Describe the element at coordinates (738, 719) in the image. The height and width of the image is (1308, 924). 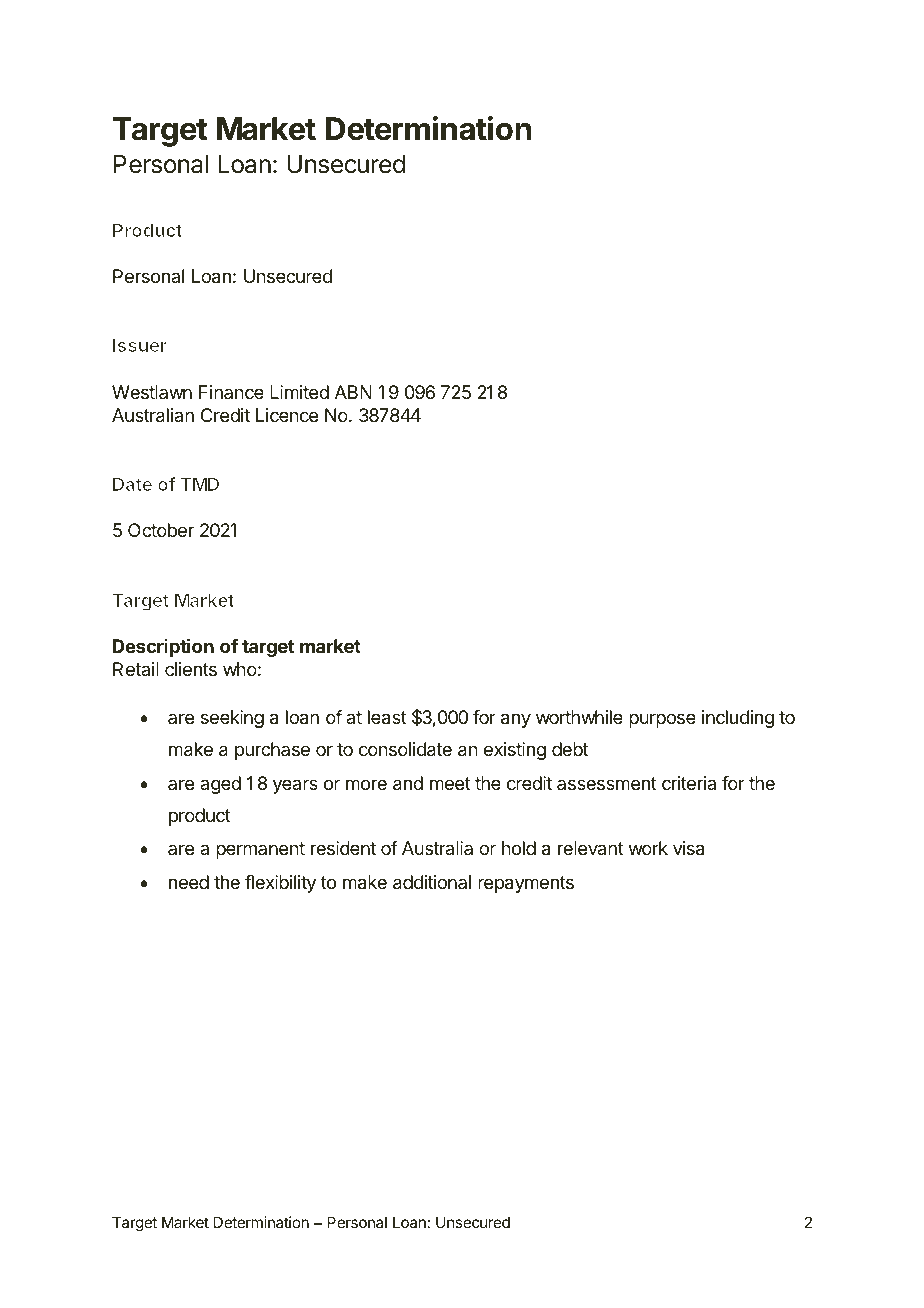
I see `including` at that location.
